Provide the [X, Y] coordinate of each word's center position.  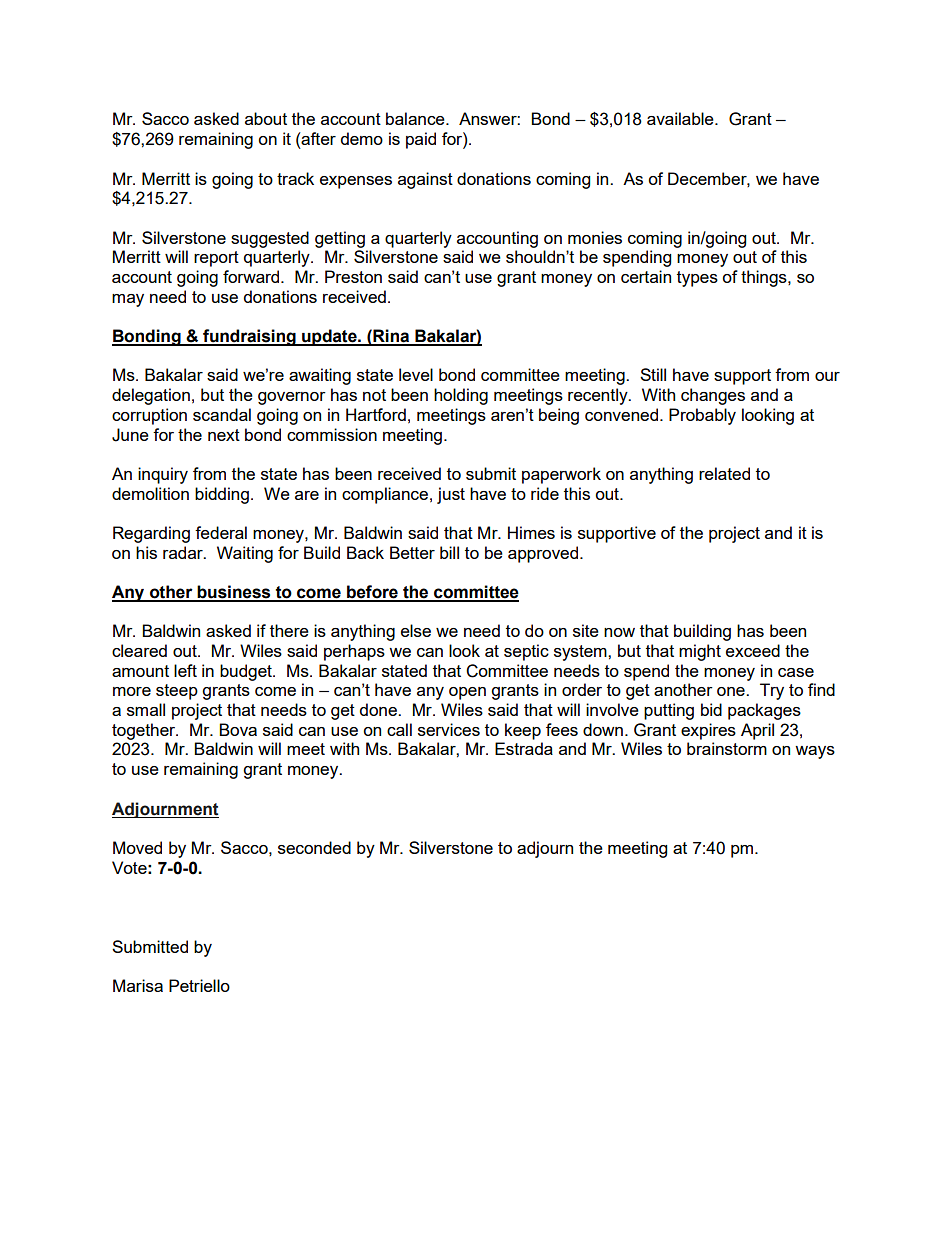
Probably [702, 416]
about [266, 118]
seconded [314, 847]
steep [177, 692]
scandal [222, 414]
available [681, 118]
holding [461, 396]
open [467, 693]
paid [421, 140]
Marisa [138, 985]
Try [772, 691]
